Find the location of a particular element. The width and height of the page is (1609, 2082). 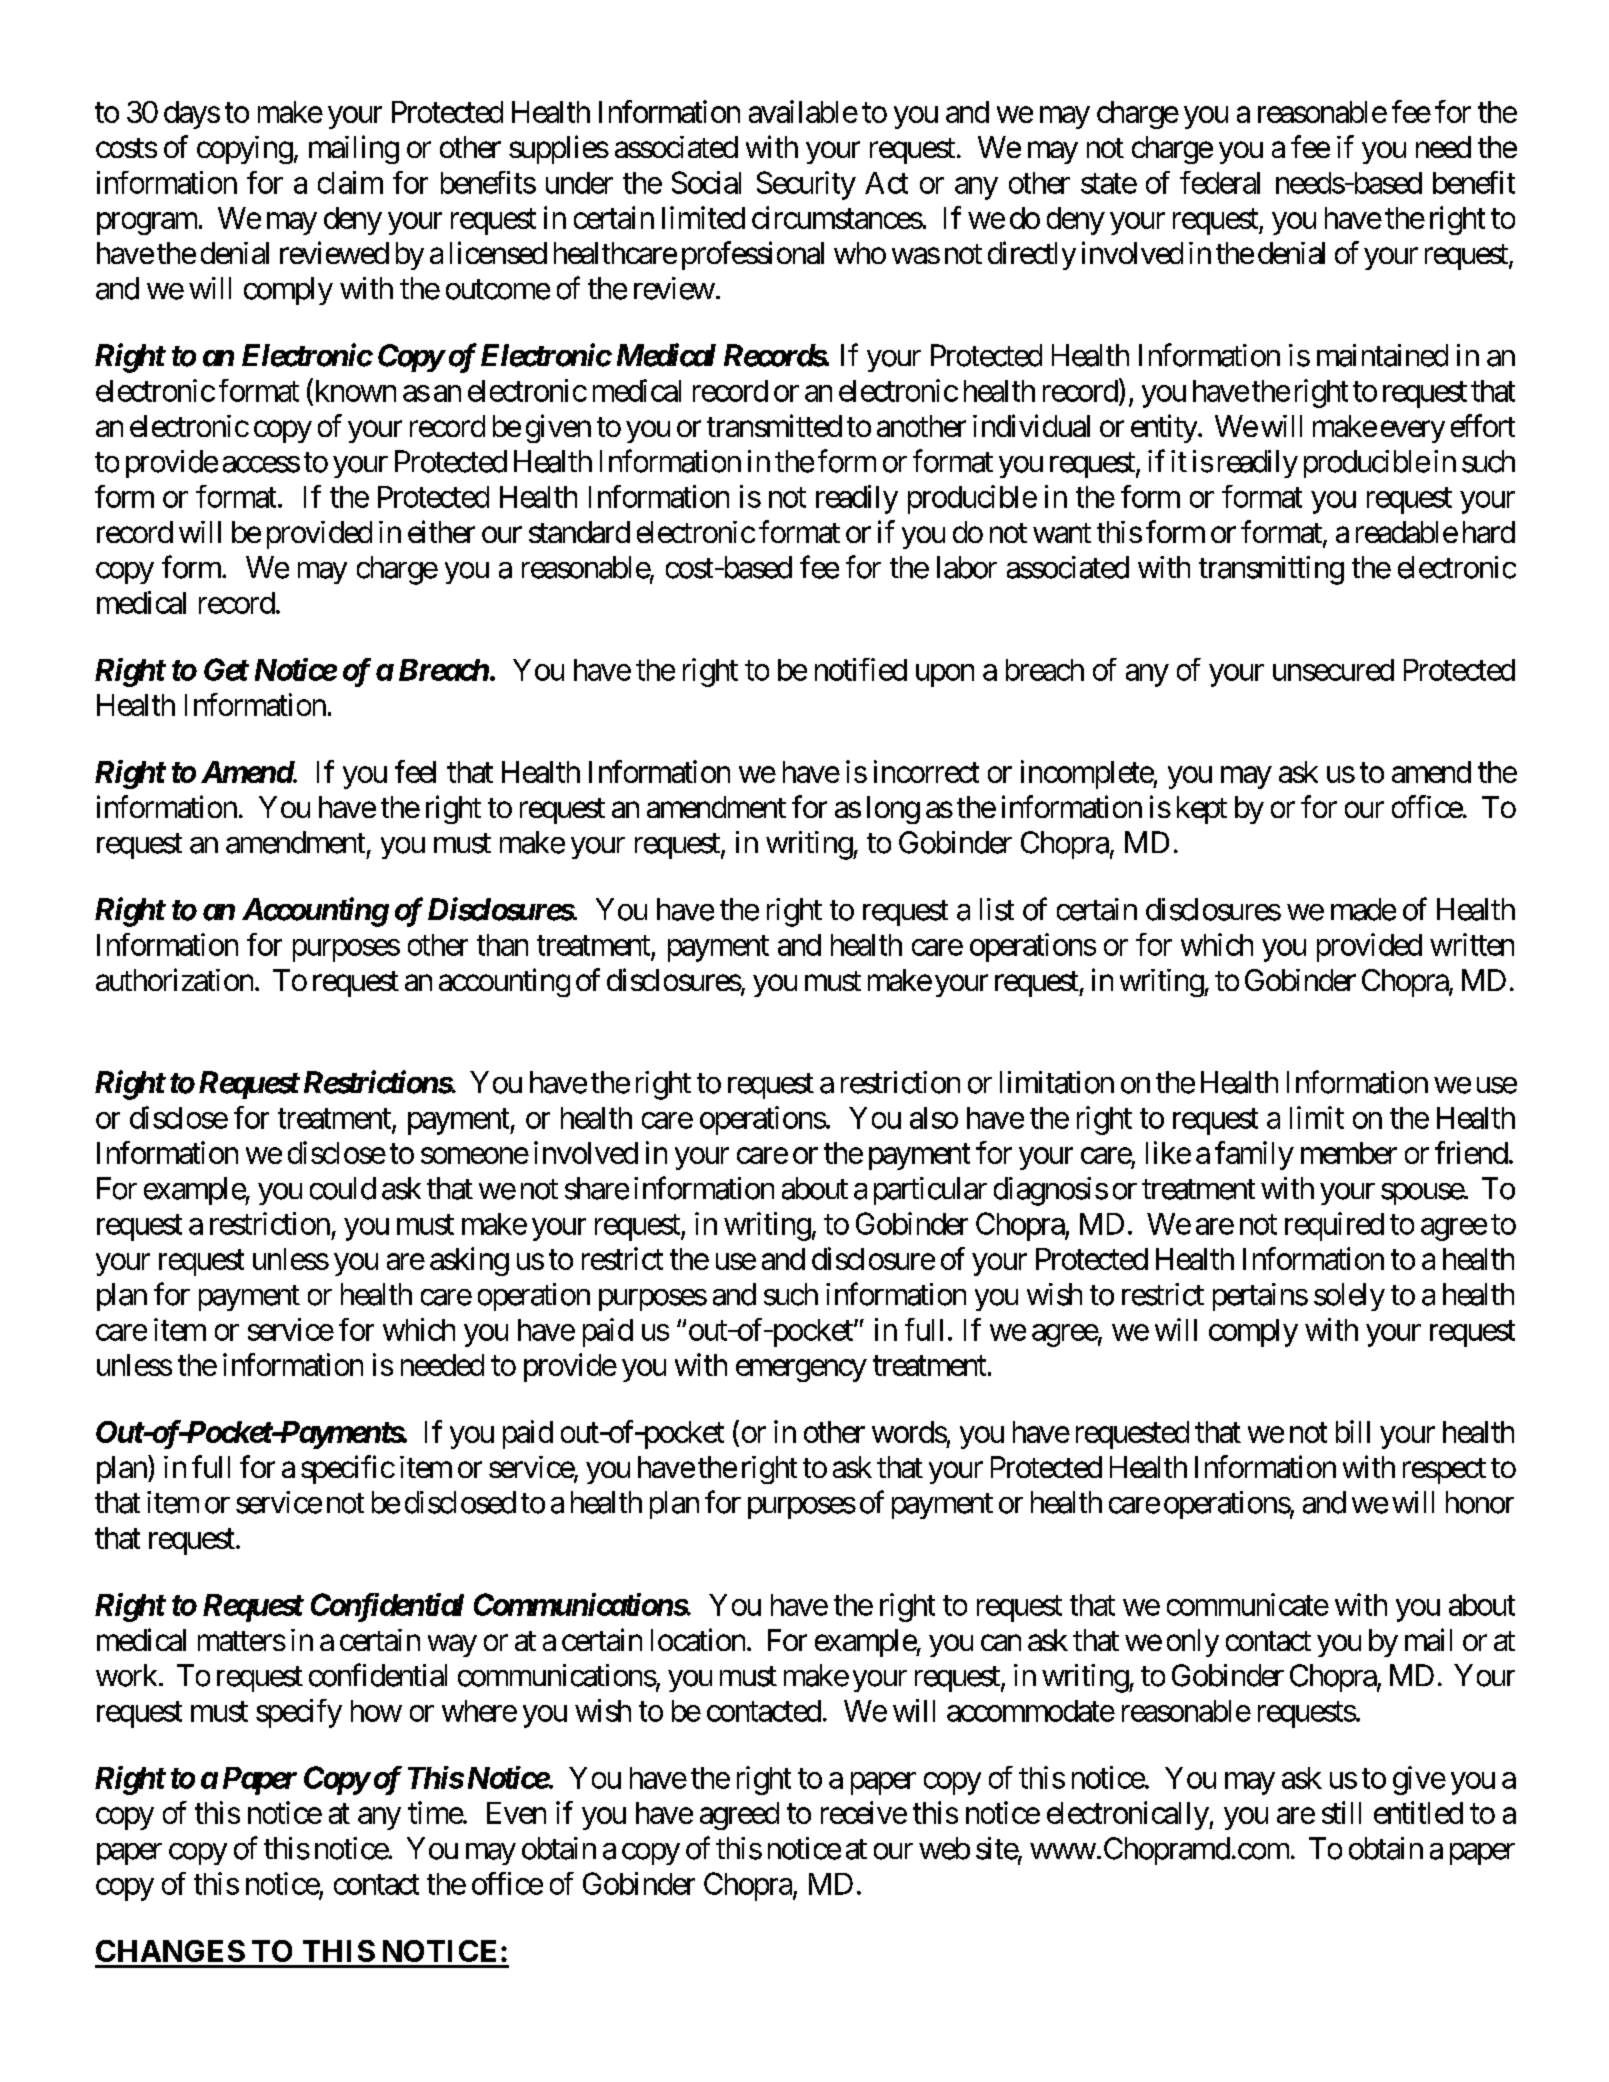

written is located at coordinates (1472, 944).
